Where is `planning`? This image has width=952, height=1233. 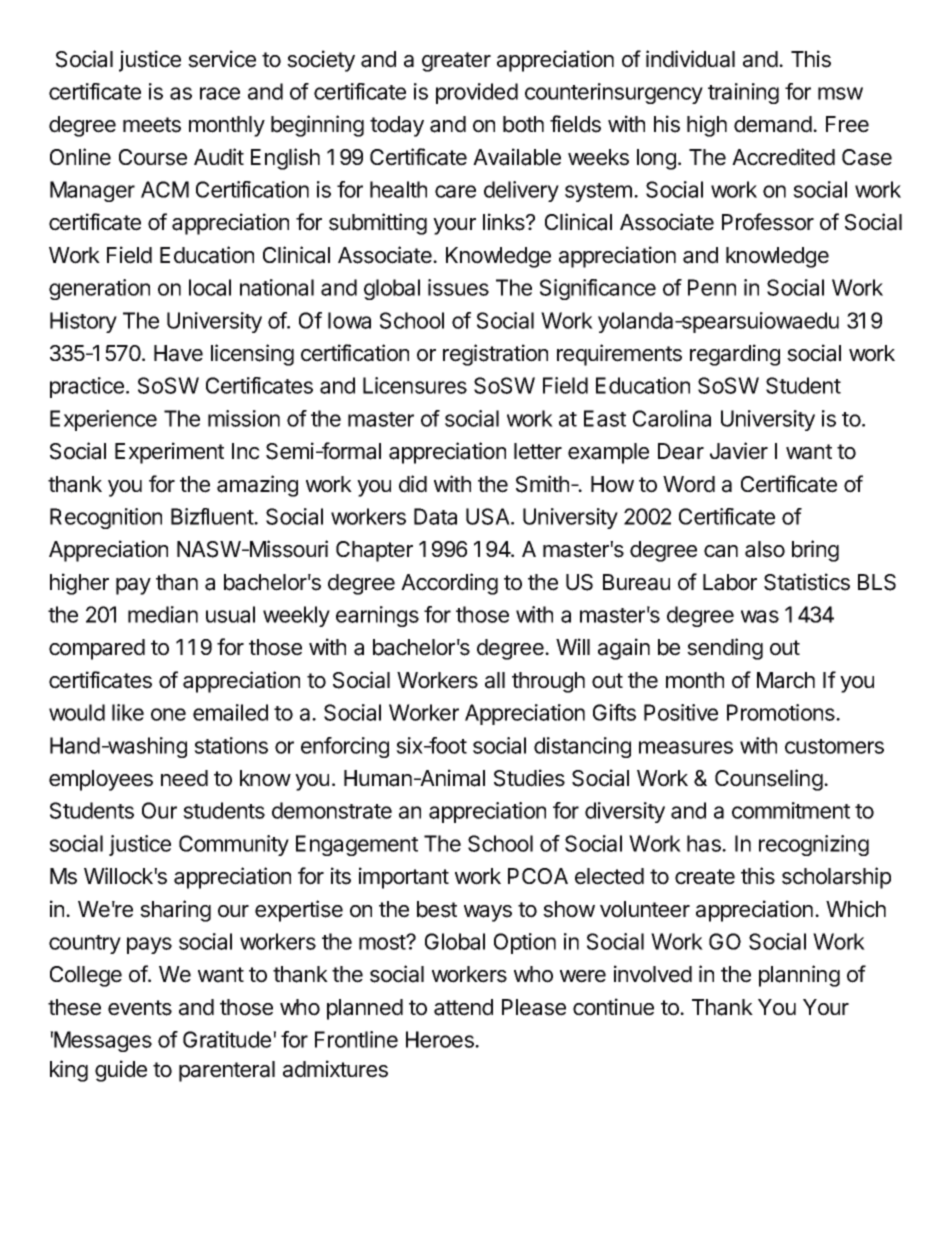
planning is located at coordinates (799, 976).
